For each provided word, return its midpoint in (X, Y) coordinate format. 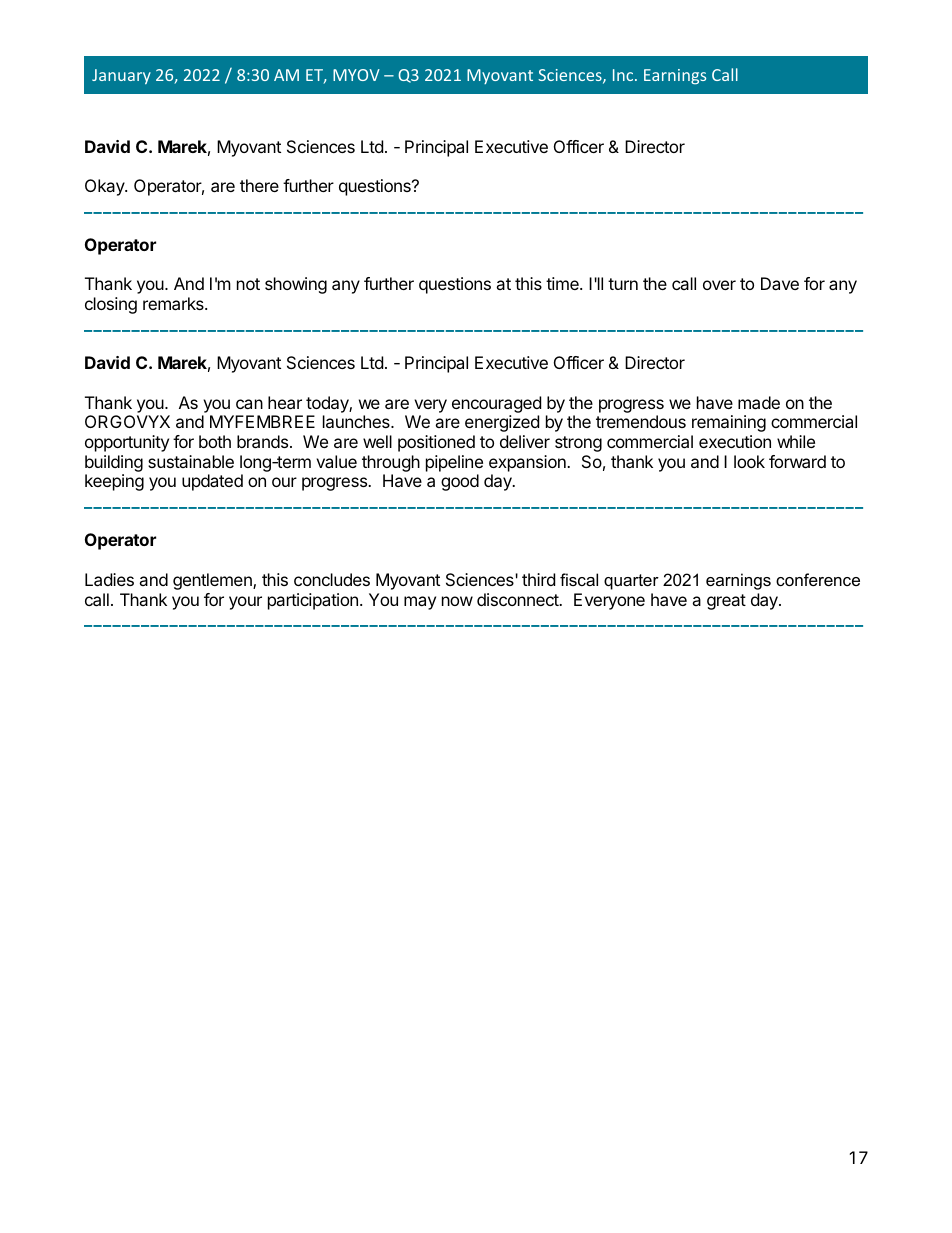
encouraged (496, 404)
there (259, 185)
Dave (780, 283)
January (121, 76)
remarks (174, 303)
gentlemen (213, 581)
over (719, 285)
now (457, 601)
